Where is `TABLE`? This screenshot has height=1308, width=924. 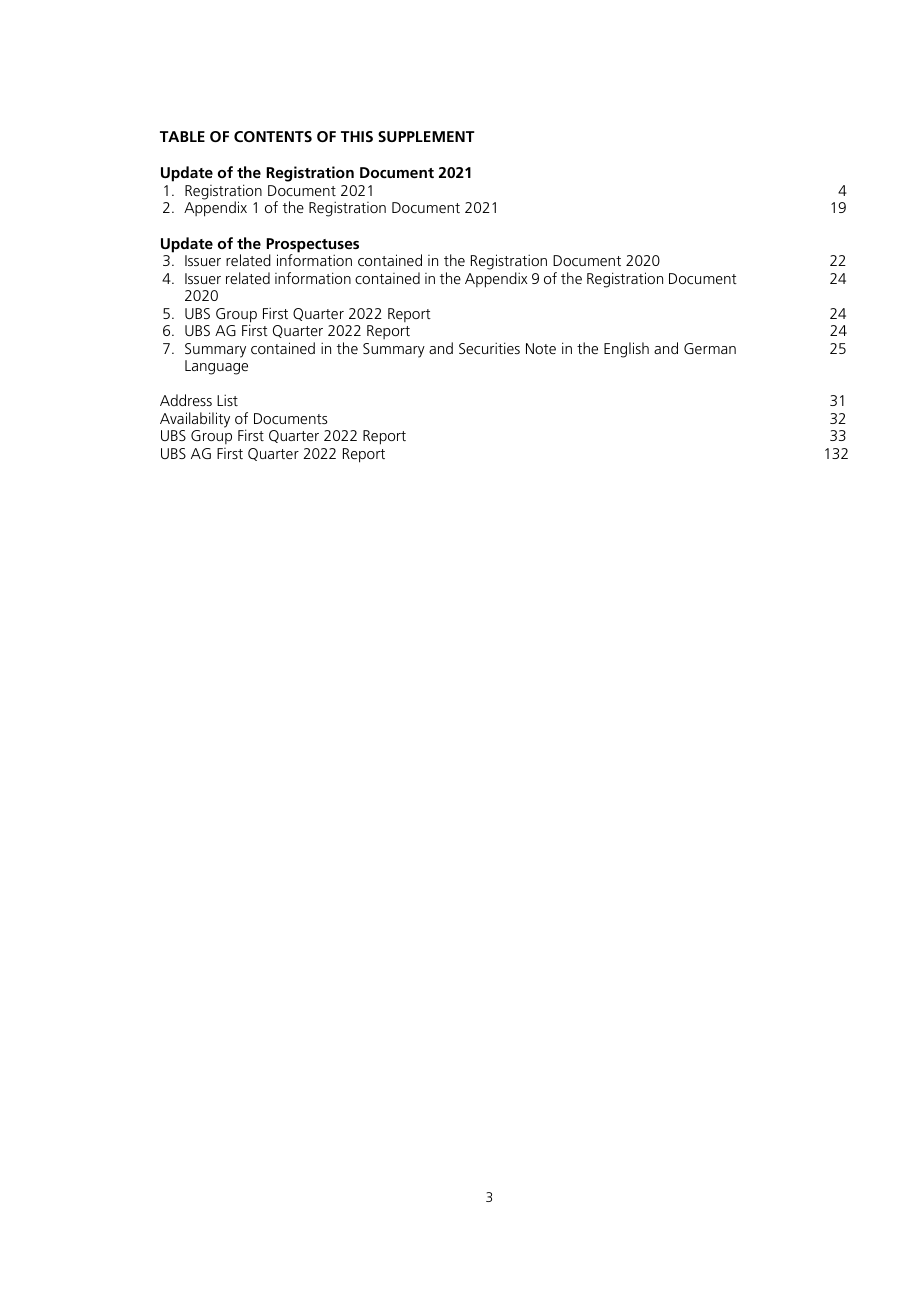
TABLE is located at coordinates (182, 136).
